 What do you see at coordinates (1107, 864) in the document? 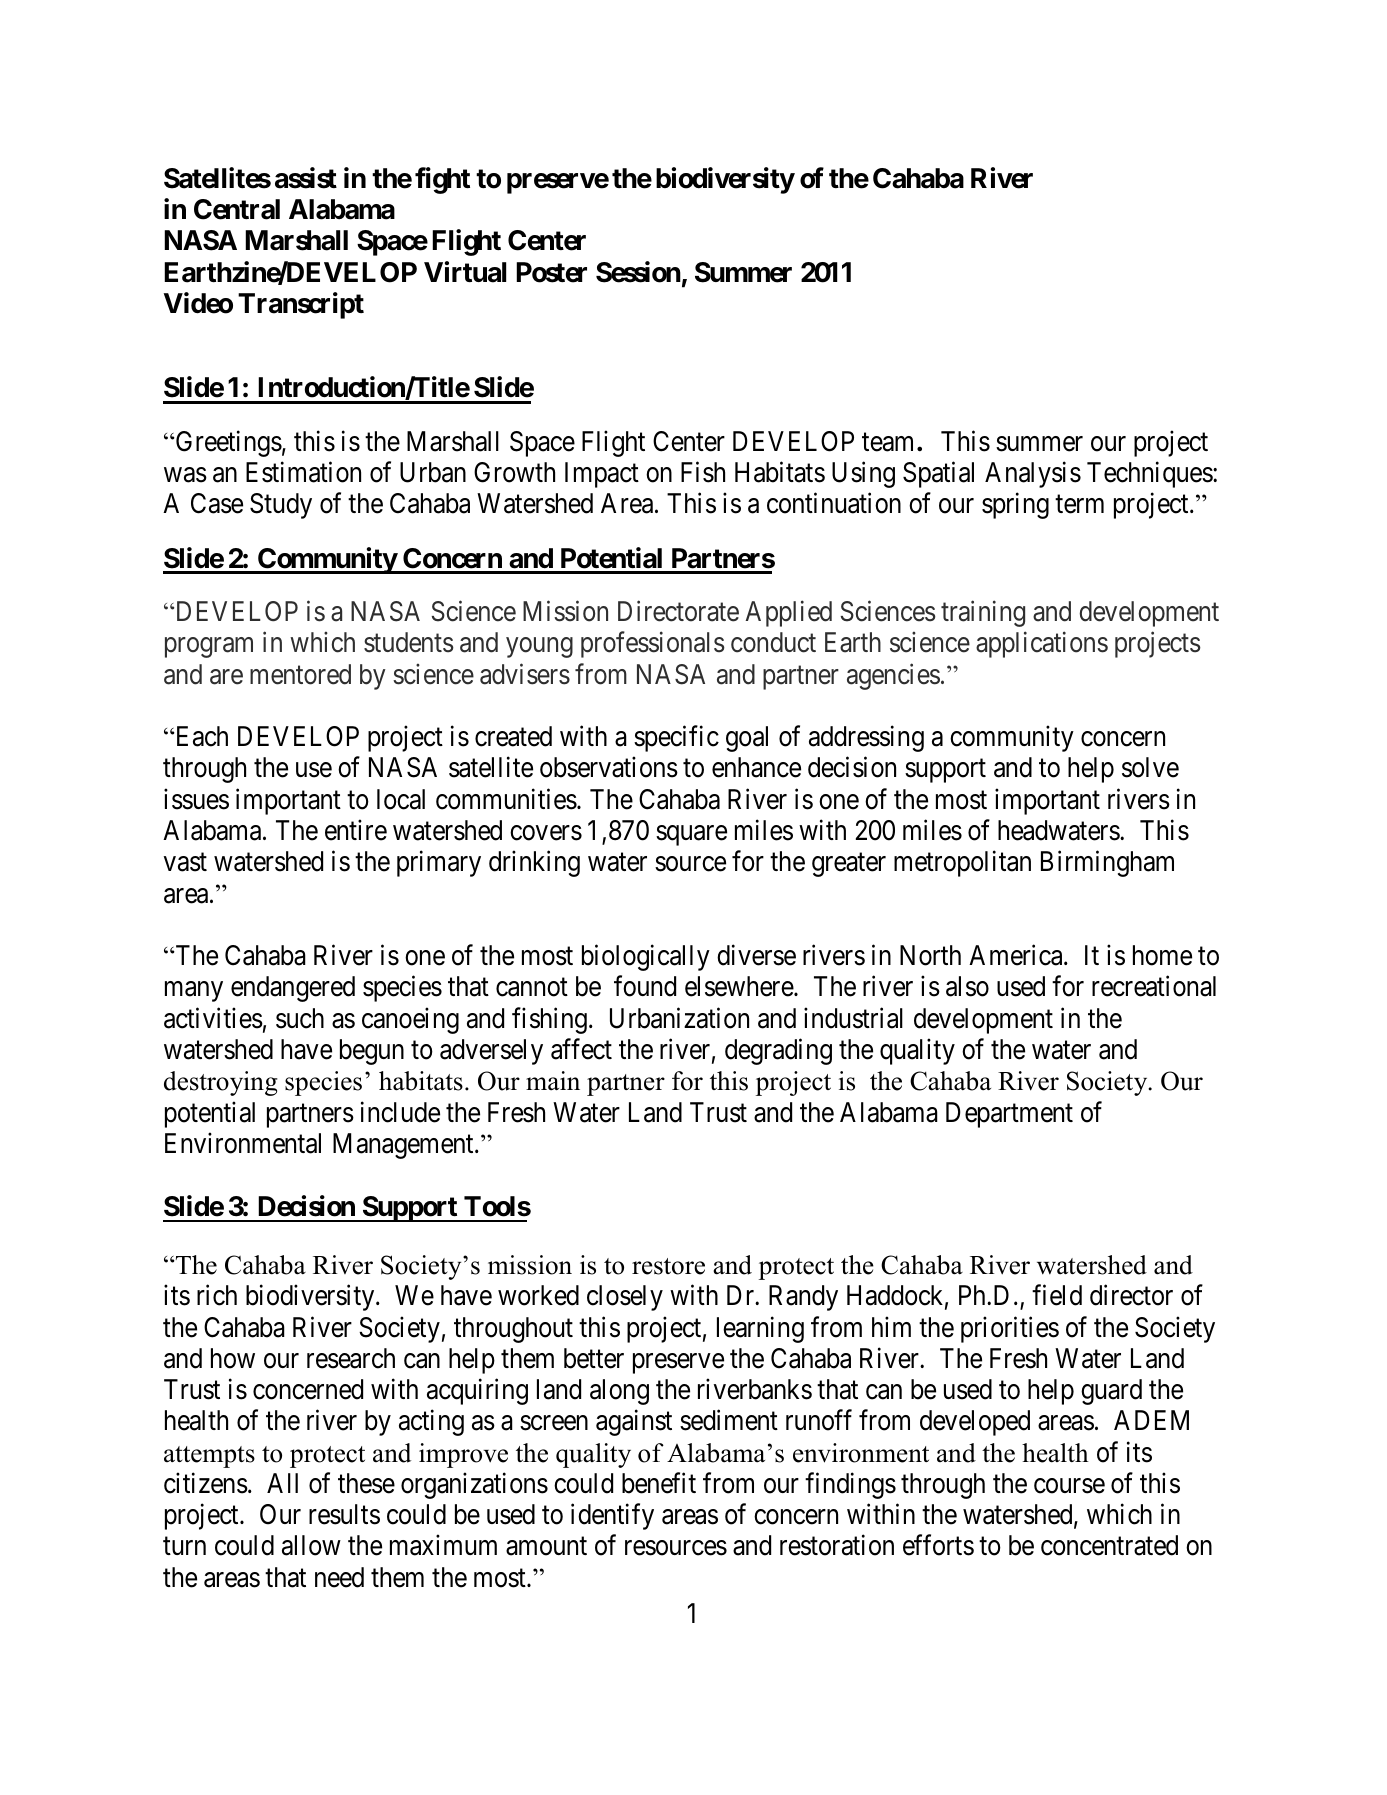
I see `Birmingham` at bounding box center [1107, 864].
